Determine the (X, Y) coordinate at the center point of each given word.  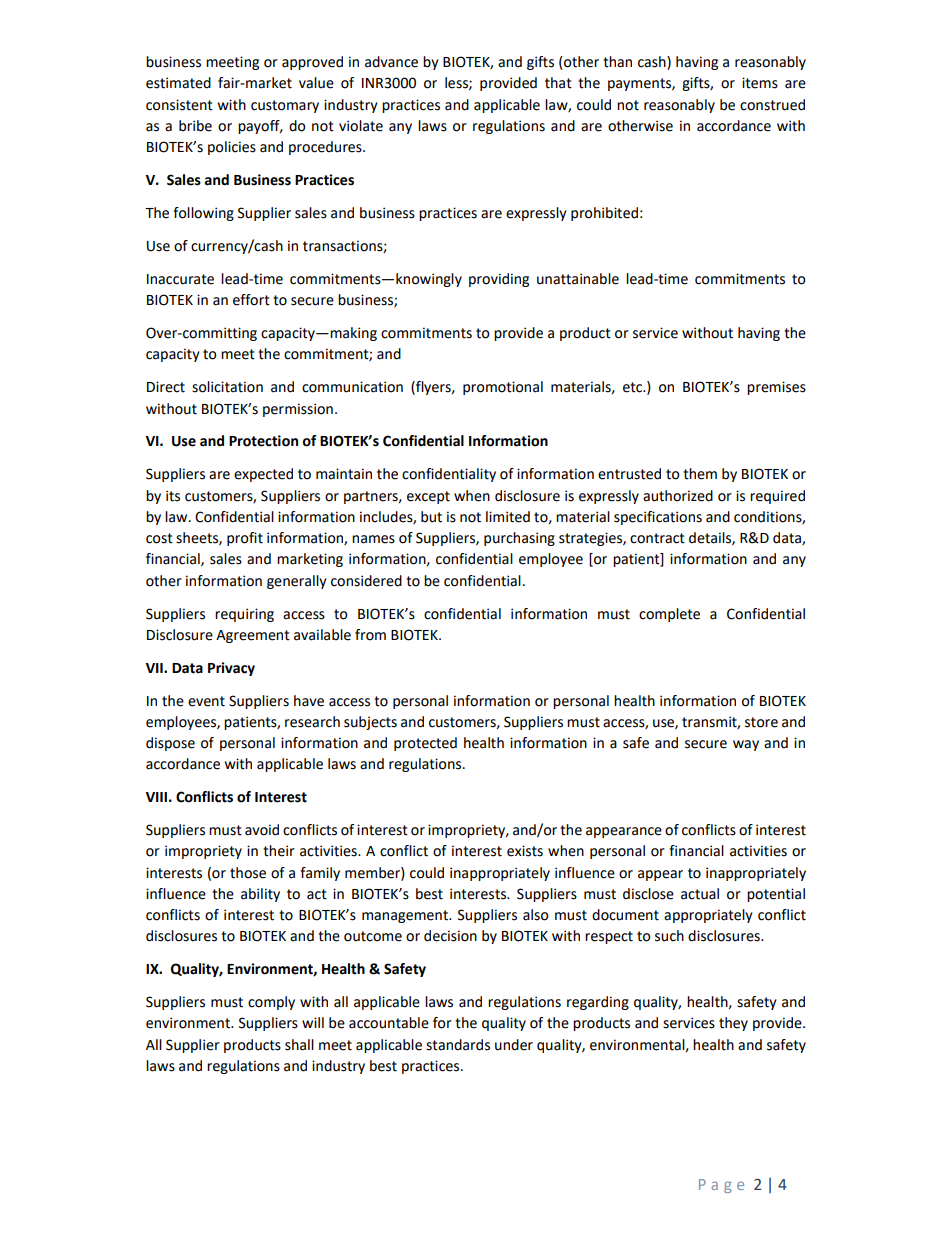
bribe (195, 126)
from (370, 635)
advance (391, 62)
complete (669, 615)
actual (700, 894)
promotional (503, 388)
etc (634, 387)
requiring (244, 615)
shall (299, 1045)
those (248, 873)
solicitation (227, 387)
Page (721, 1186)
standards (458, 1045)
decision (450, 936)
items (760, 83)
